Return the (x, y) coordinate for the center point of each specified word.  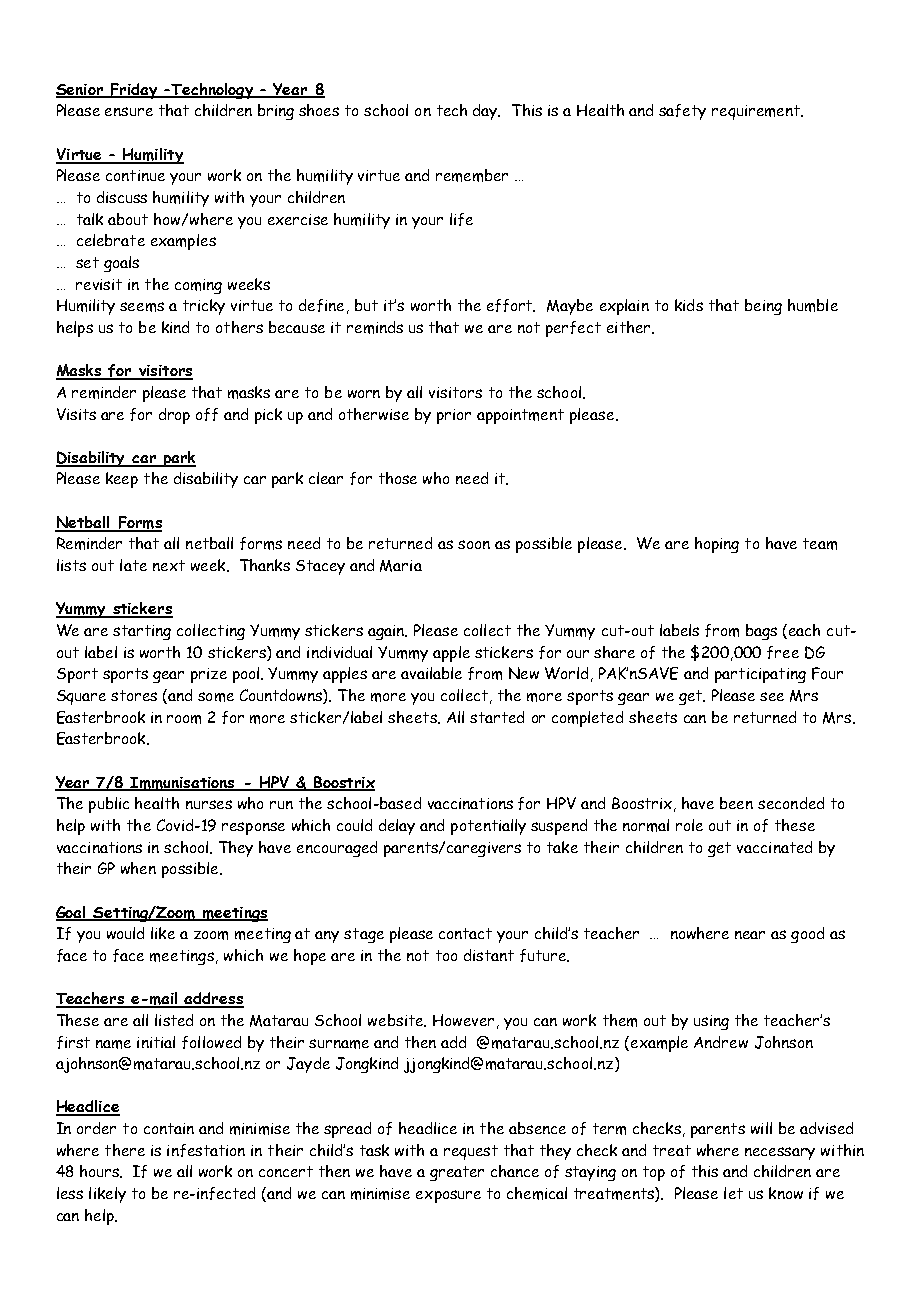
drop (174, 416)
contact (465, 933)
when (138, 868)
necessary (780, 1153)
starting (142, 632)
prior (454, 416)
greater (457, 1173)
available (431, 673)
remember (472, 175)
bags (761, 632)
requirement (757, 112)
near (750, 935)
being (763, 307)
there (125, 1150)
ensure (129, 111)
